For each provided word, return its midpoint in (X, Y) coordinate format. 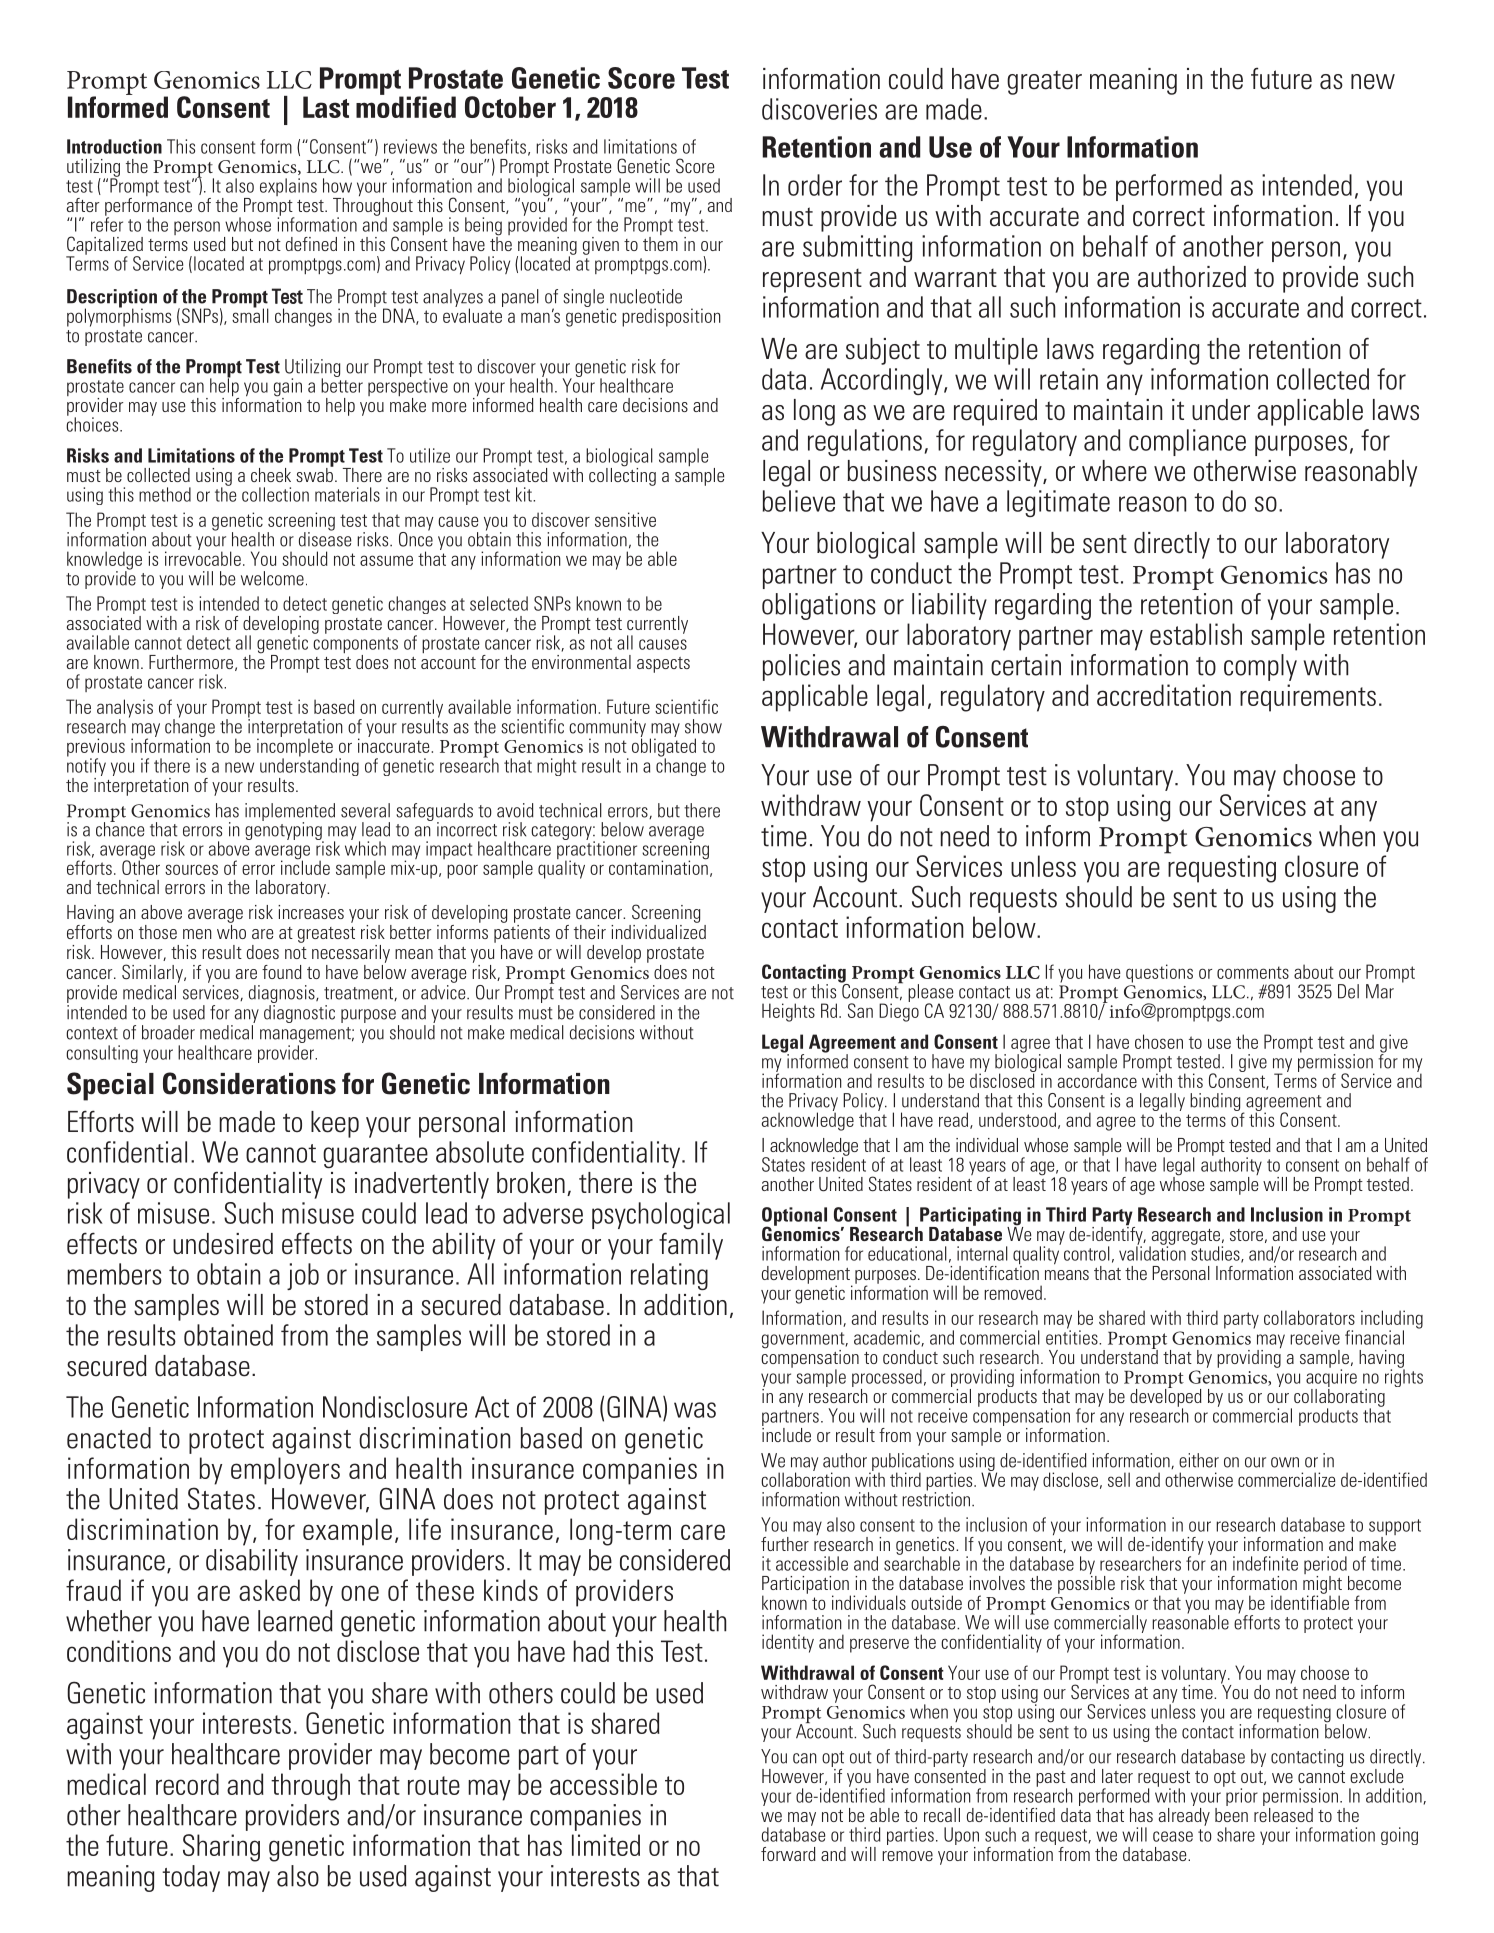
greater (1044, 82)
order (815, 185)
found (282, 972)
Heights (788, 1012)
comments (1253, 972)
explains (288, 187)
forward (788, 1854)
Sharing (221, 1848)
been (1231, 1813)
